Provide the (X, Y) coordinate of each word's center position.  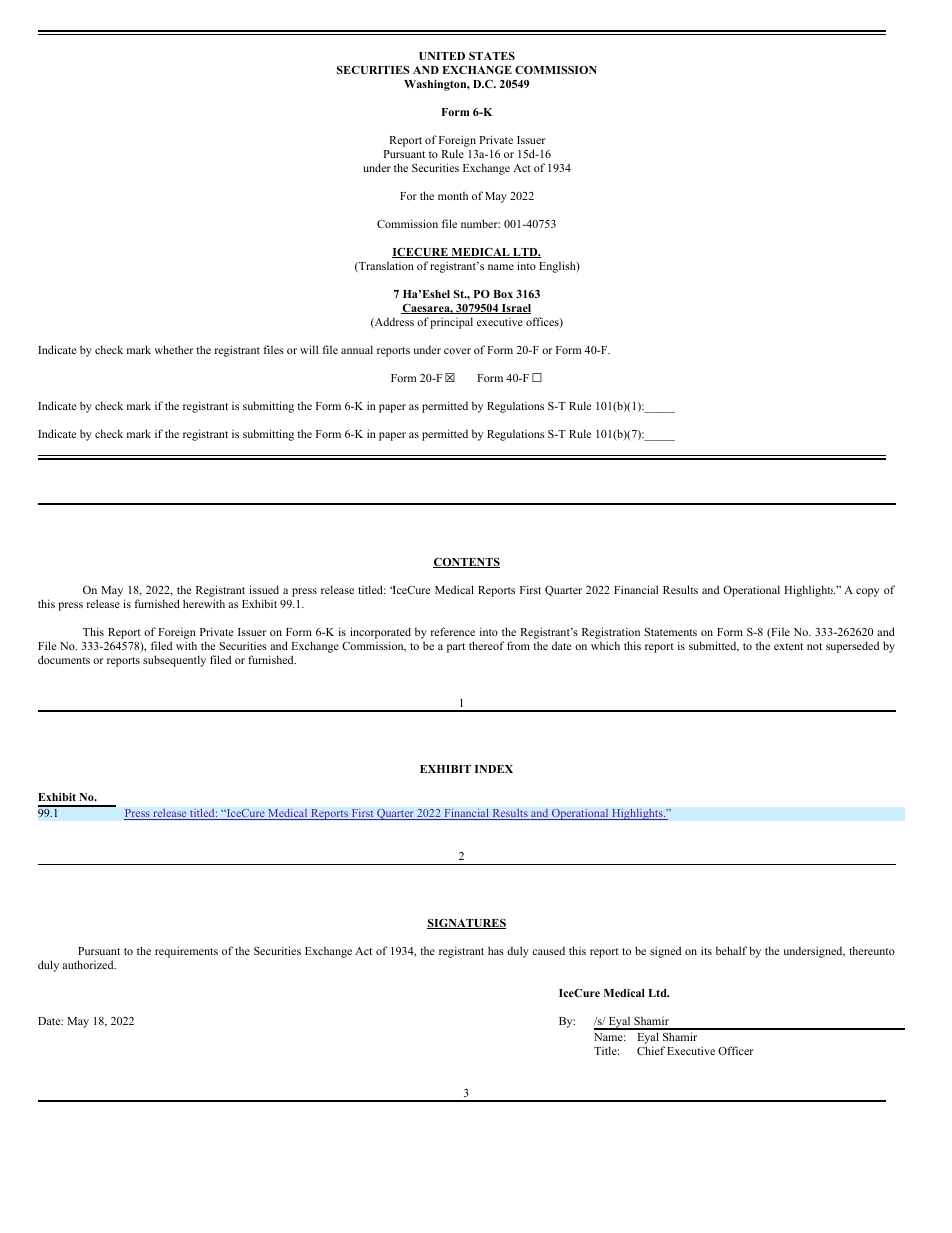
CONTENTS (466, 563)
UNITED (442, 56)
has (496, 950)
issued (264, 589)
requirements (186, 952)
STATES (492, 56)
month (453, 196)
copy (867, 592)
